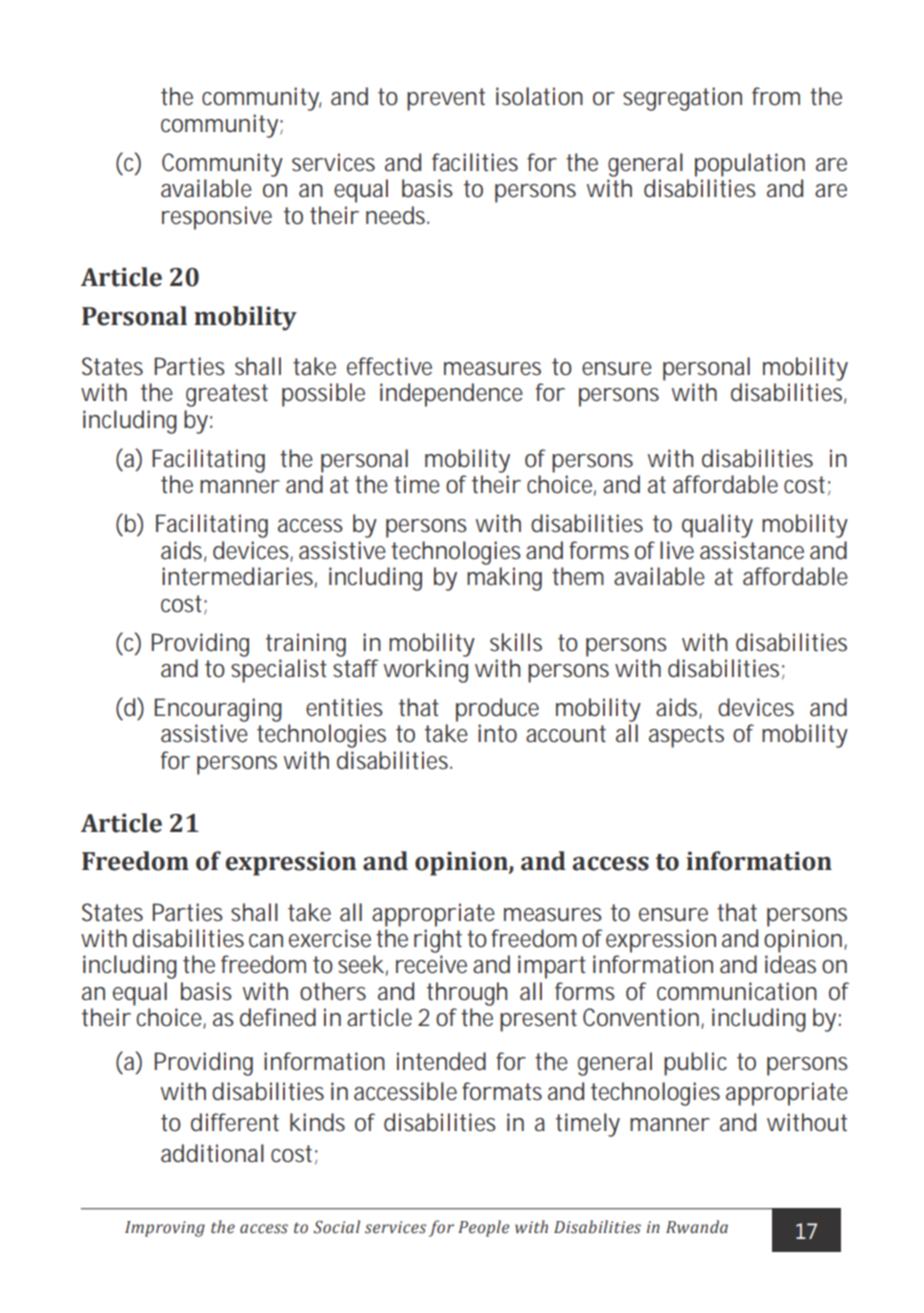 The width and height of the image is (924, 1313). Describe the element at coordinates (227, 395) in the image. I see `greatest` at that location.
